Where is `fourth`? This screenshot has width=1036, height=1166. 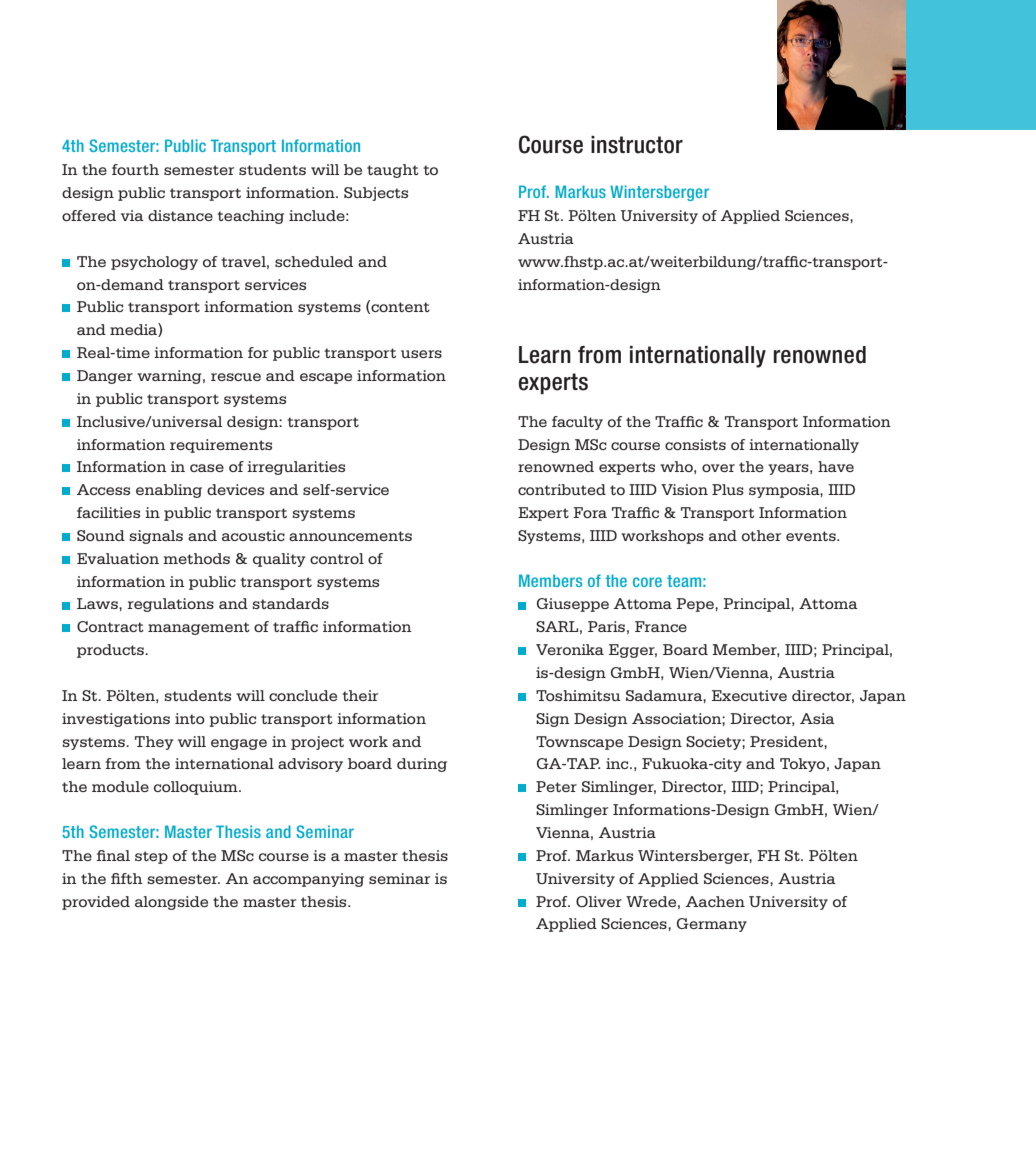 fourth is located at coordinates (135, 169).
